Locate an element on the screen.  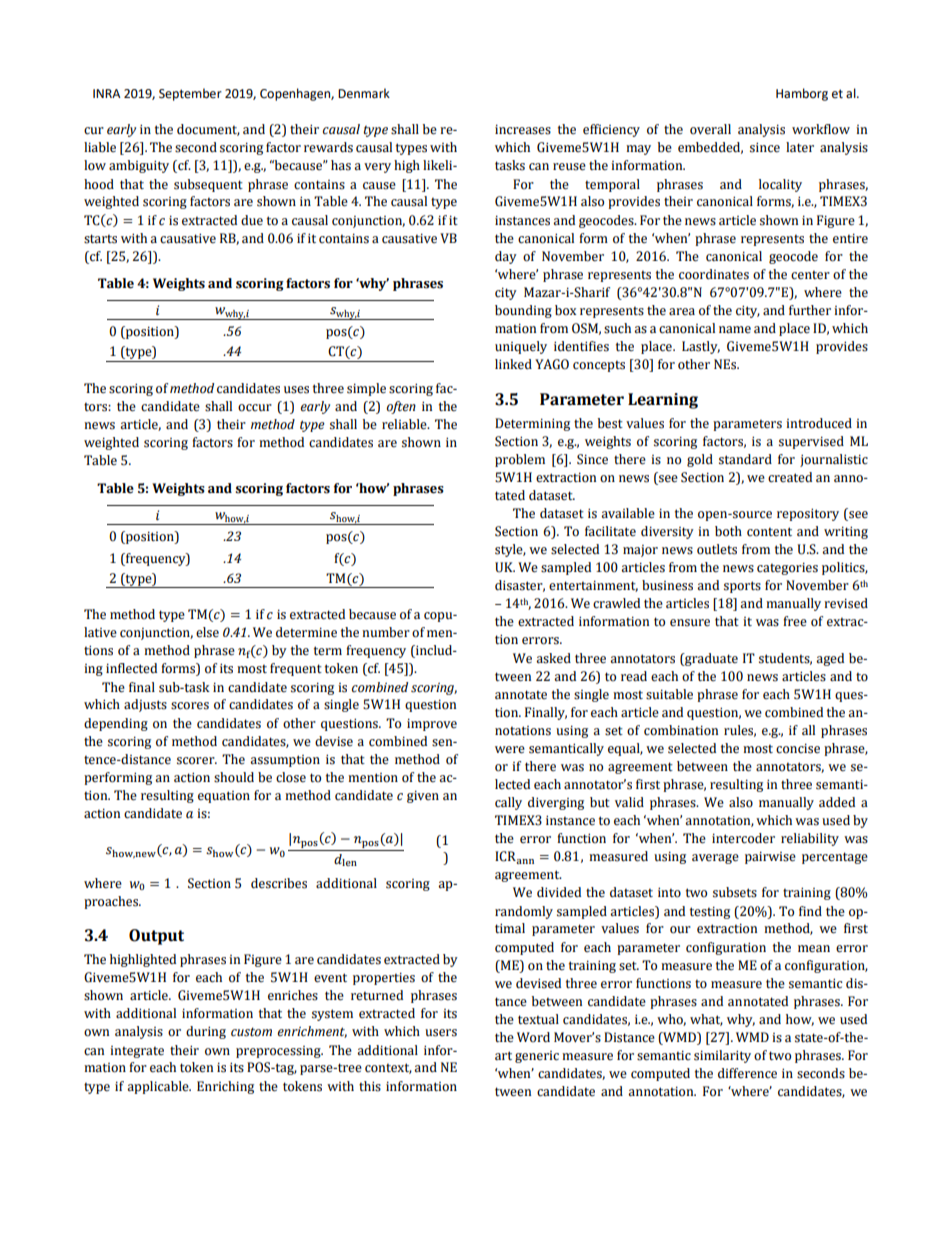
concise is located at coordinates (798, 749).
